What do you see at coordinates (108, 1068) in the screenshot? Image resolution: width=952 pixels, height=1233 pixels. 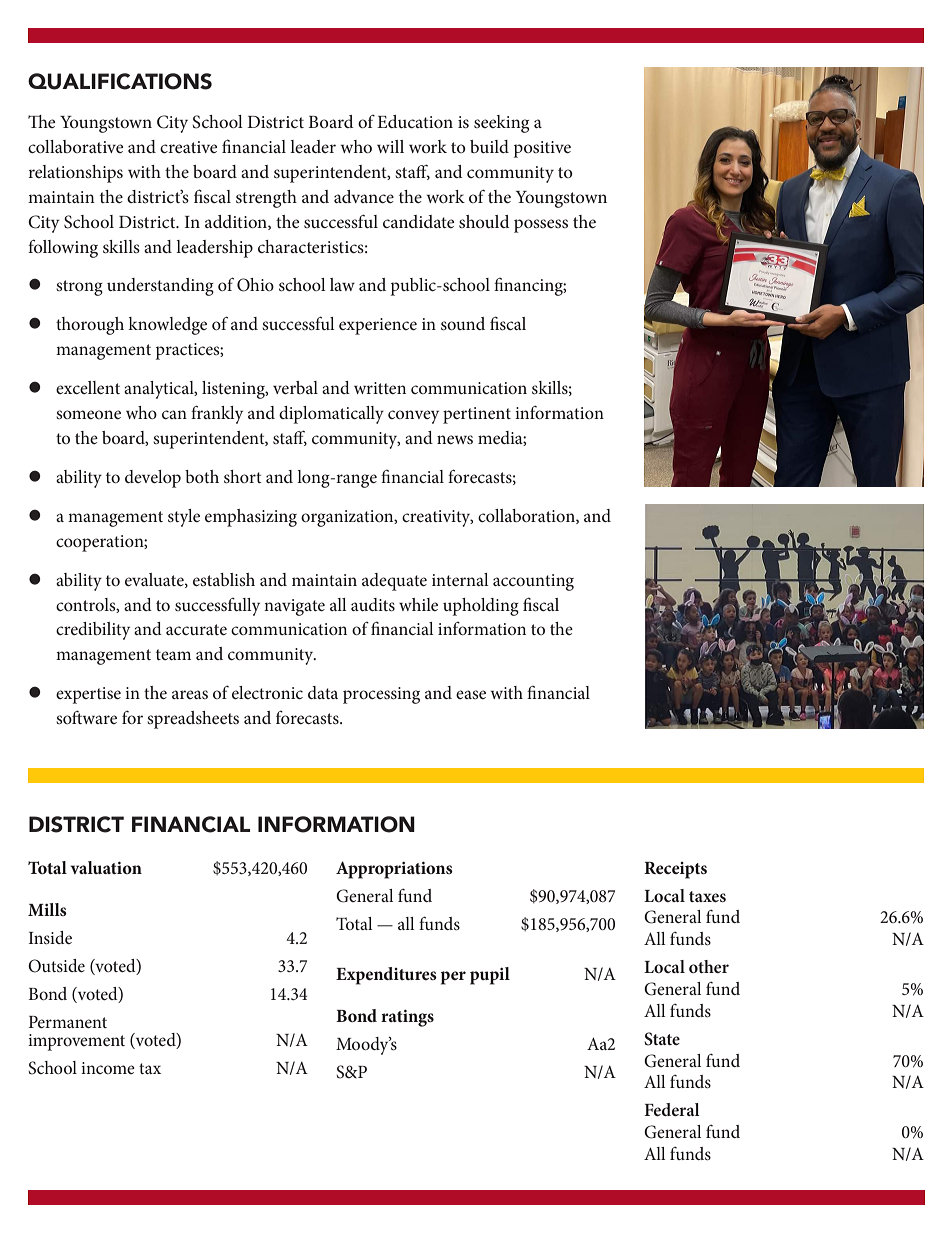 I see `income` at bounding box center [108, 1068].
